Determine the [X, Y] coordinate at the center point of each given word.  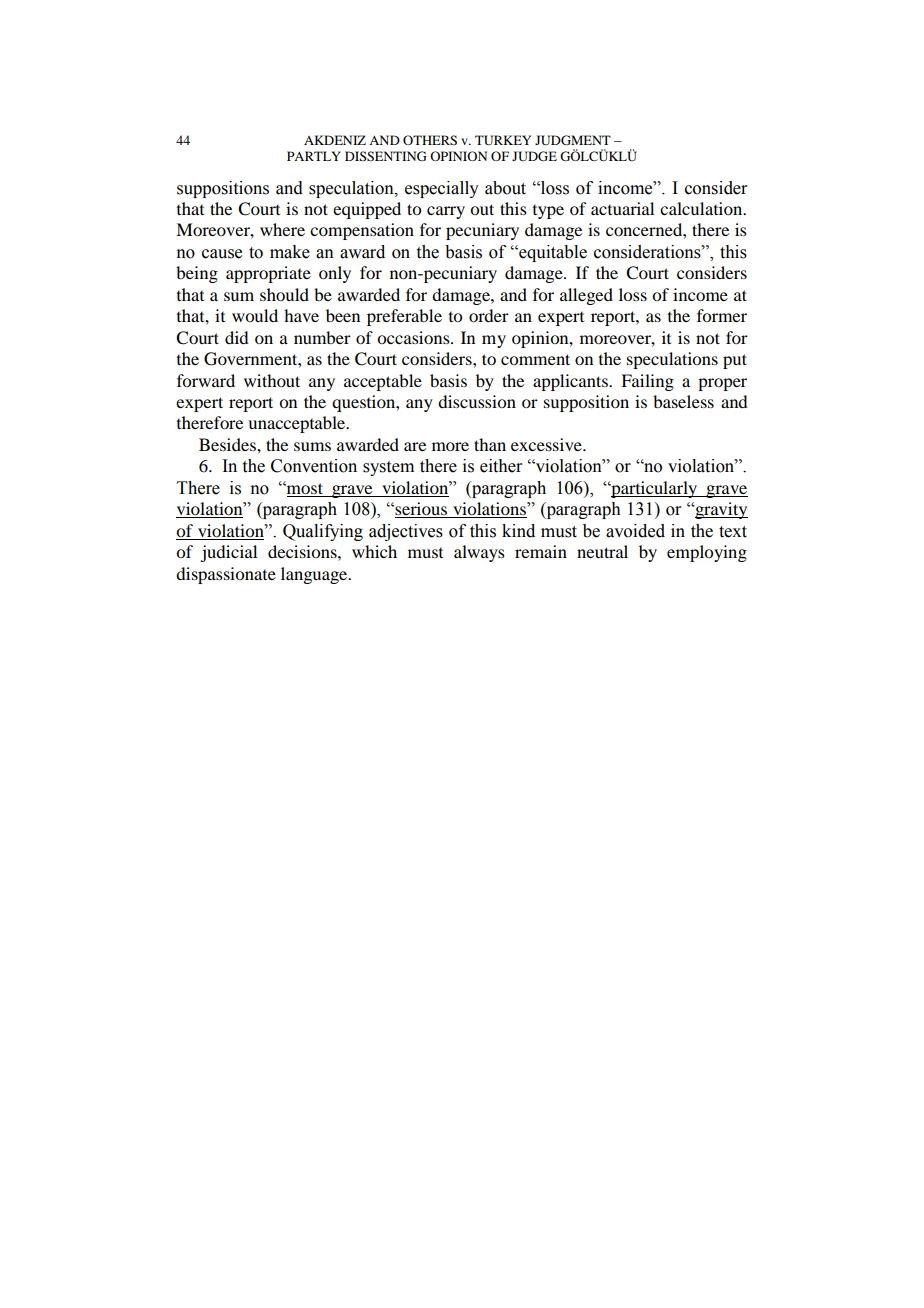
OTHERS [430, 140]
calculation [702, 208]
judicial [228, 553]
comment [535, 359]
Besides [228, 444]
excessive [547, 444]
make [290, 252]
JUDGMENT [573, 140]
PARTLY [314, 156]
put [735, 361]
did [236, 337]
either [501, 466]
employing [707, 553]
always [479, 553]
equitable [552, 253]
